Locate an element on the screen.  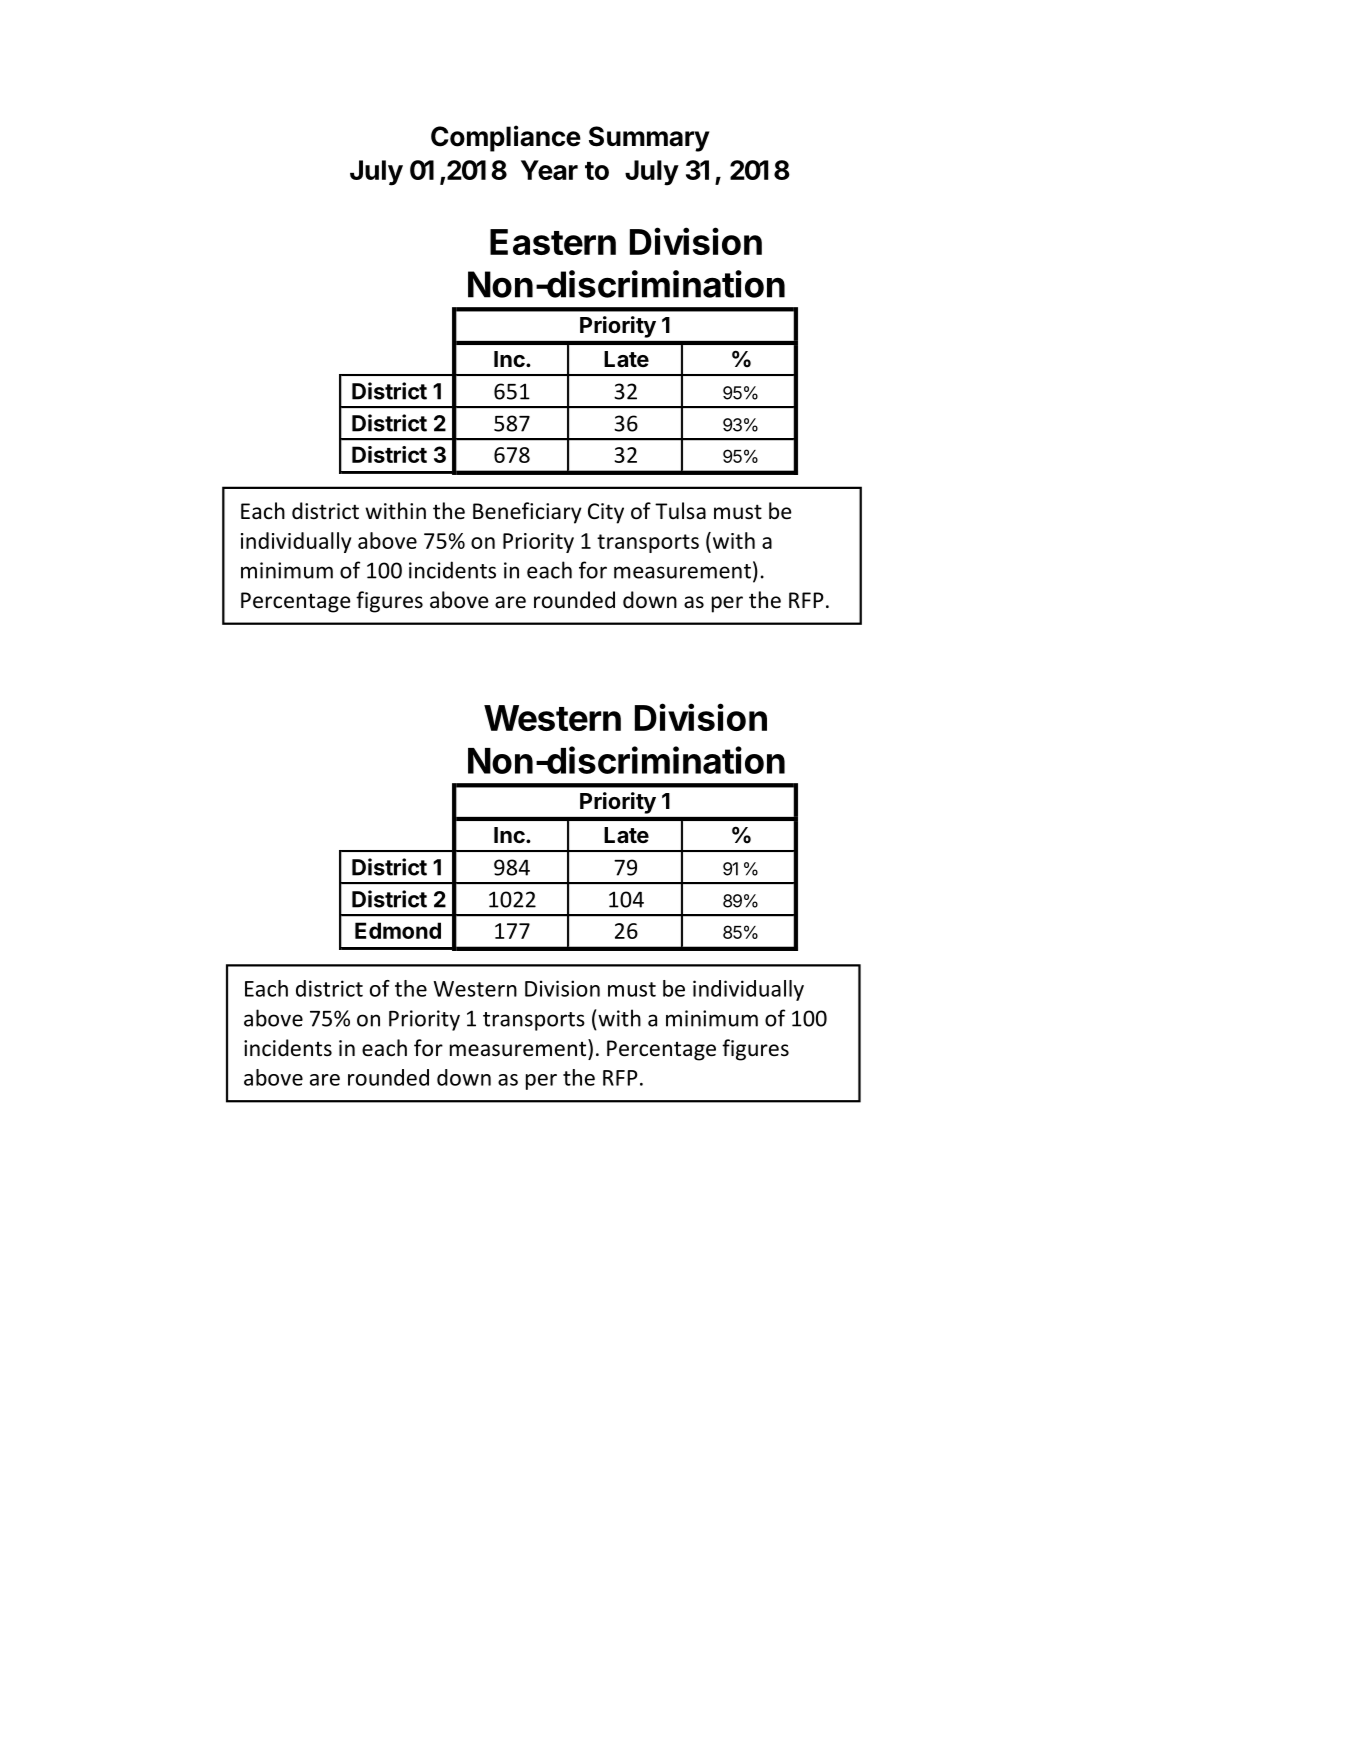
City is located at coordinates (606, 513).
